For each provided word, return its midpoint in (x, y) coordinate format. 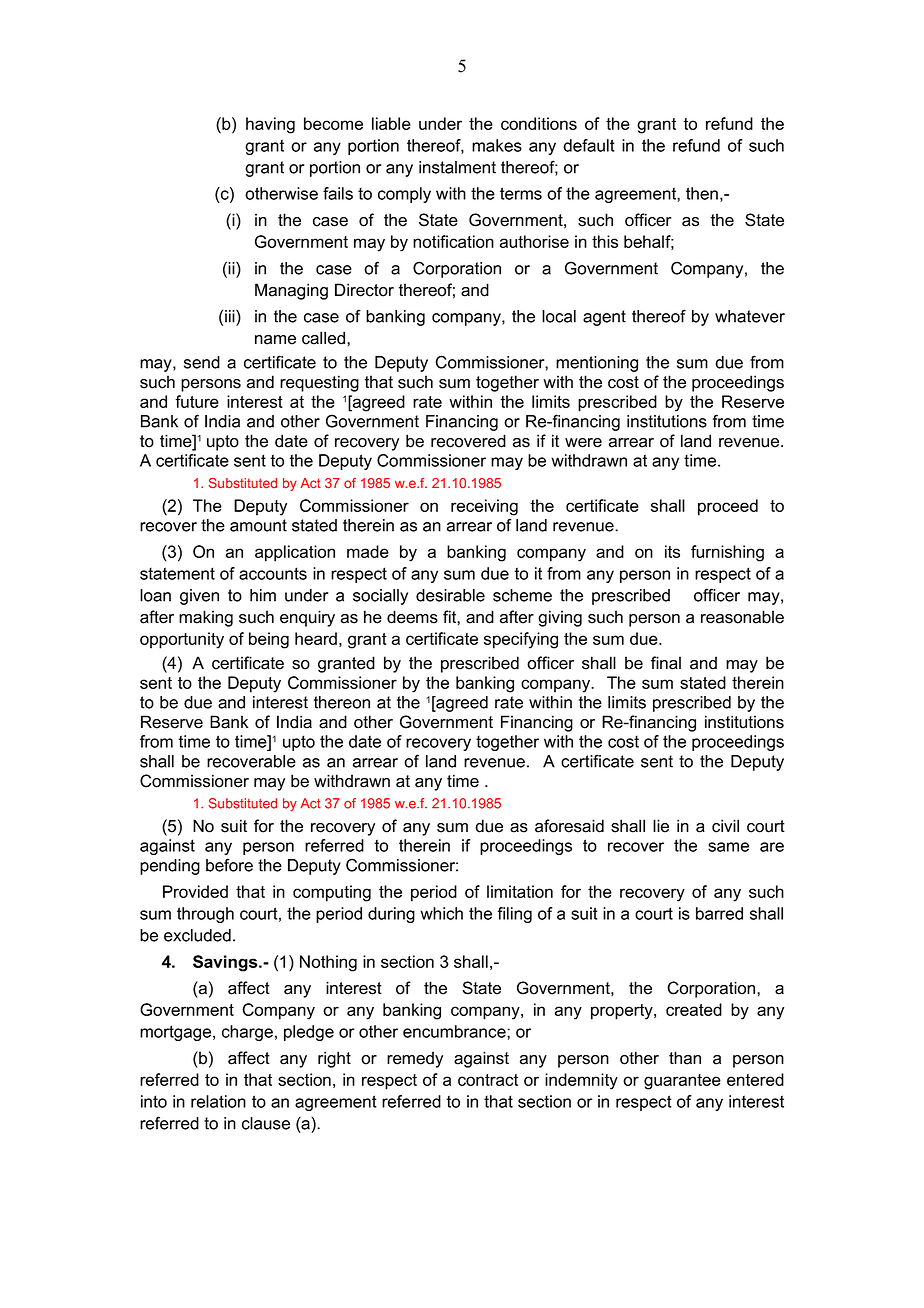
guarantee (682, 1082)
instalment (457, 167)
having (270, 125)
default (589, 145)
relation (218, 1101)
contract (488, 1080)
